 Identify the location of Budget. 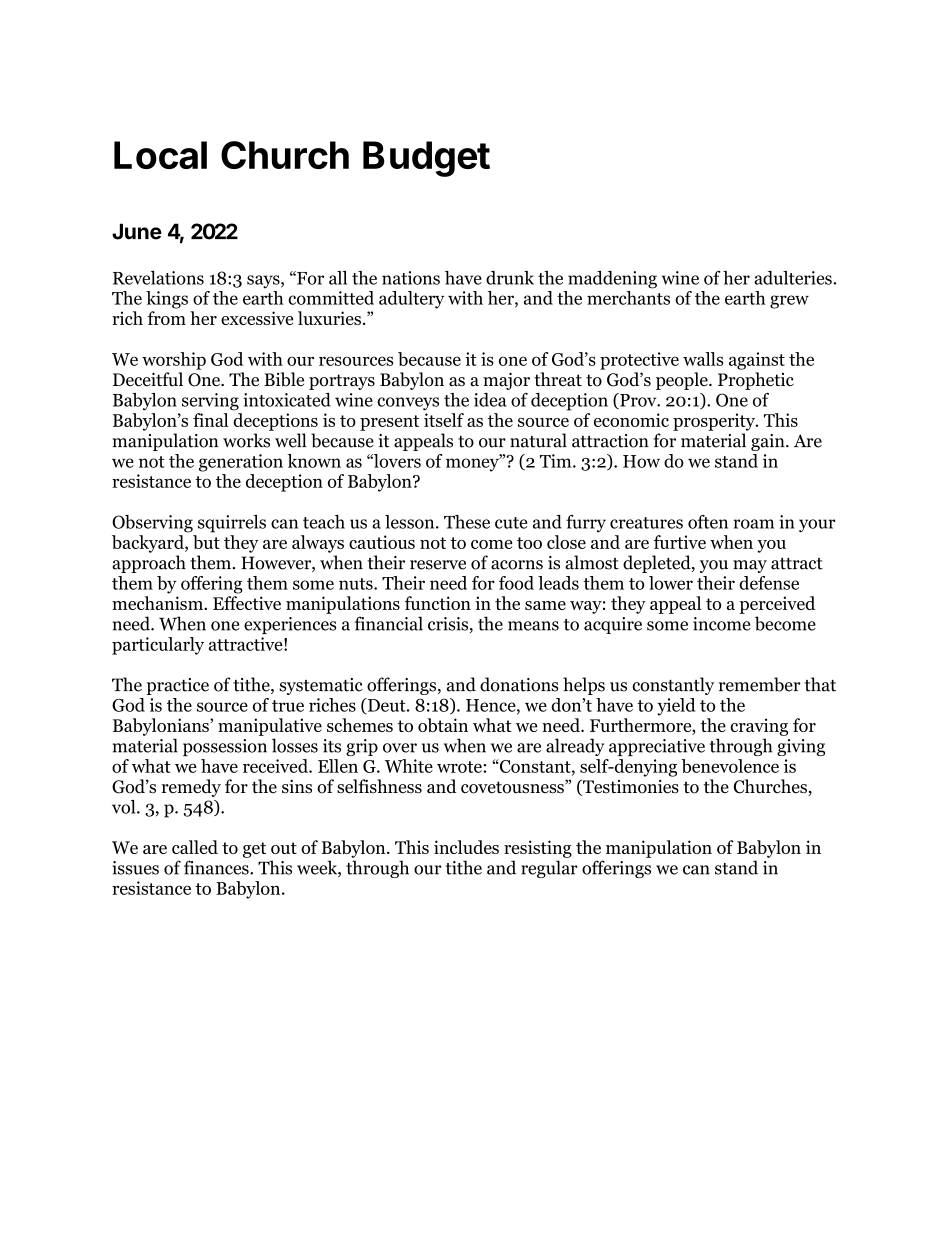
(426, 159).
